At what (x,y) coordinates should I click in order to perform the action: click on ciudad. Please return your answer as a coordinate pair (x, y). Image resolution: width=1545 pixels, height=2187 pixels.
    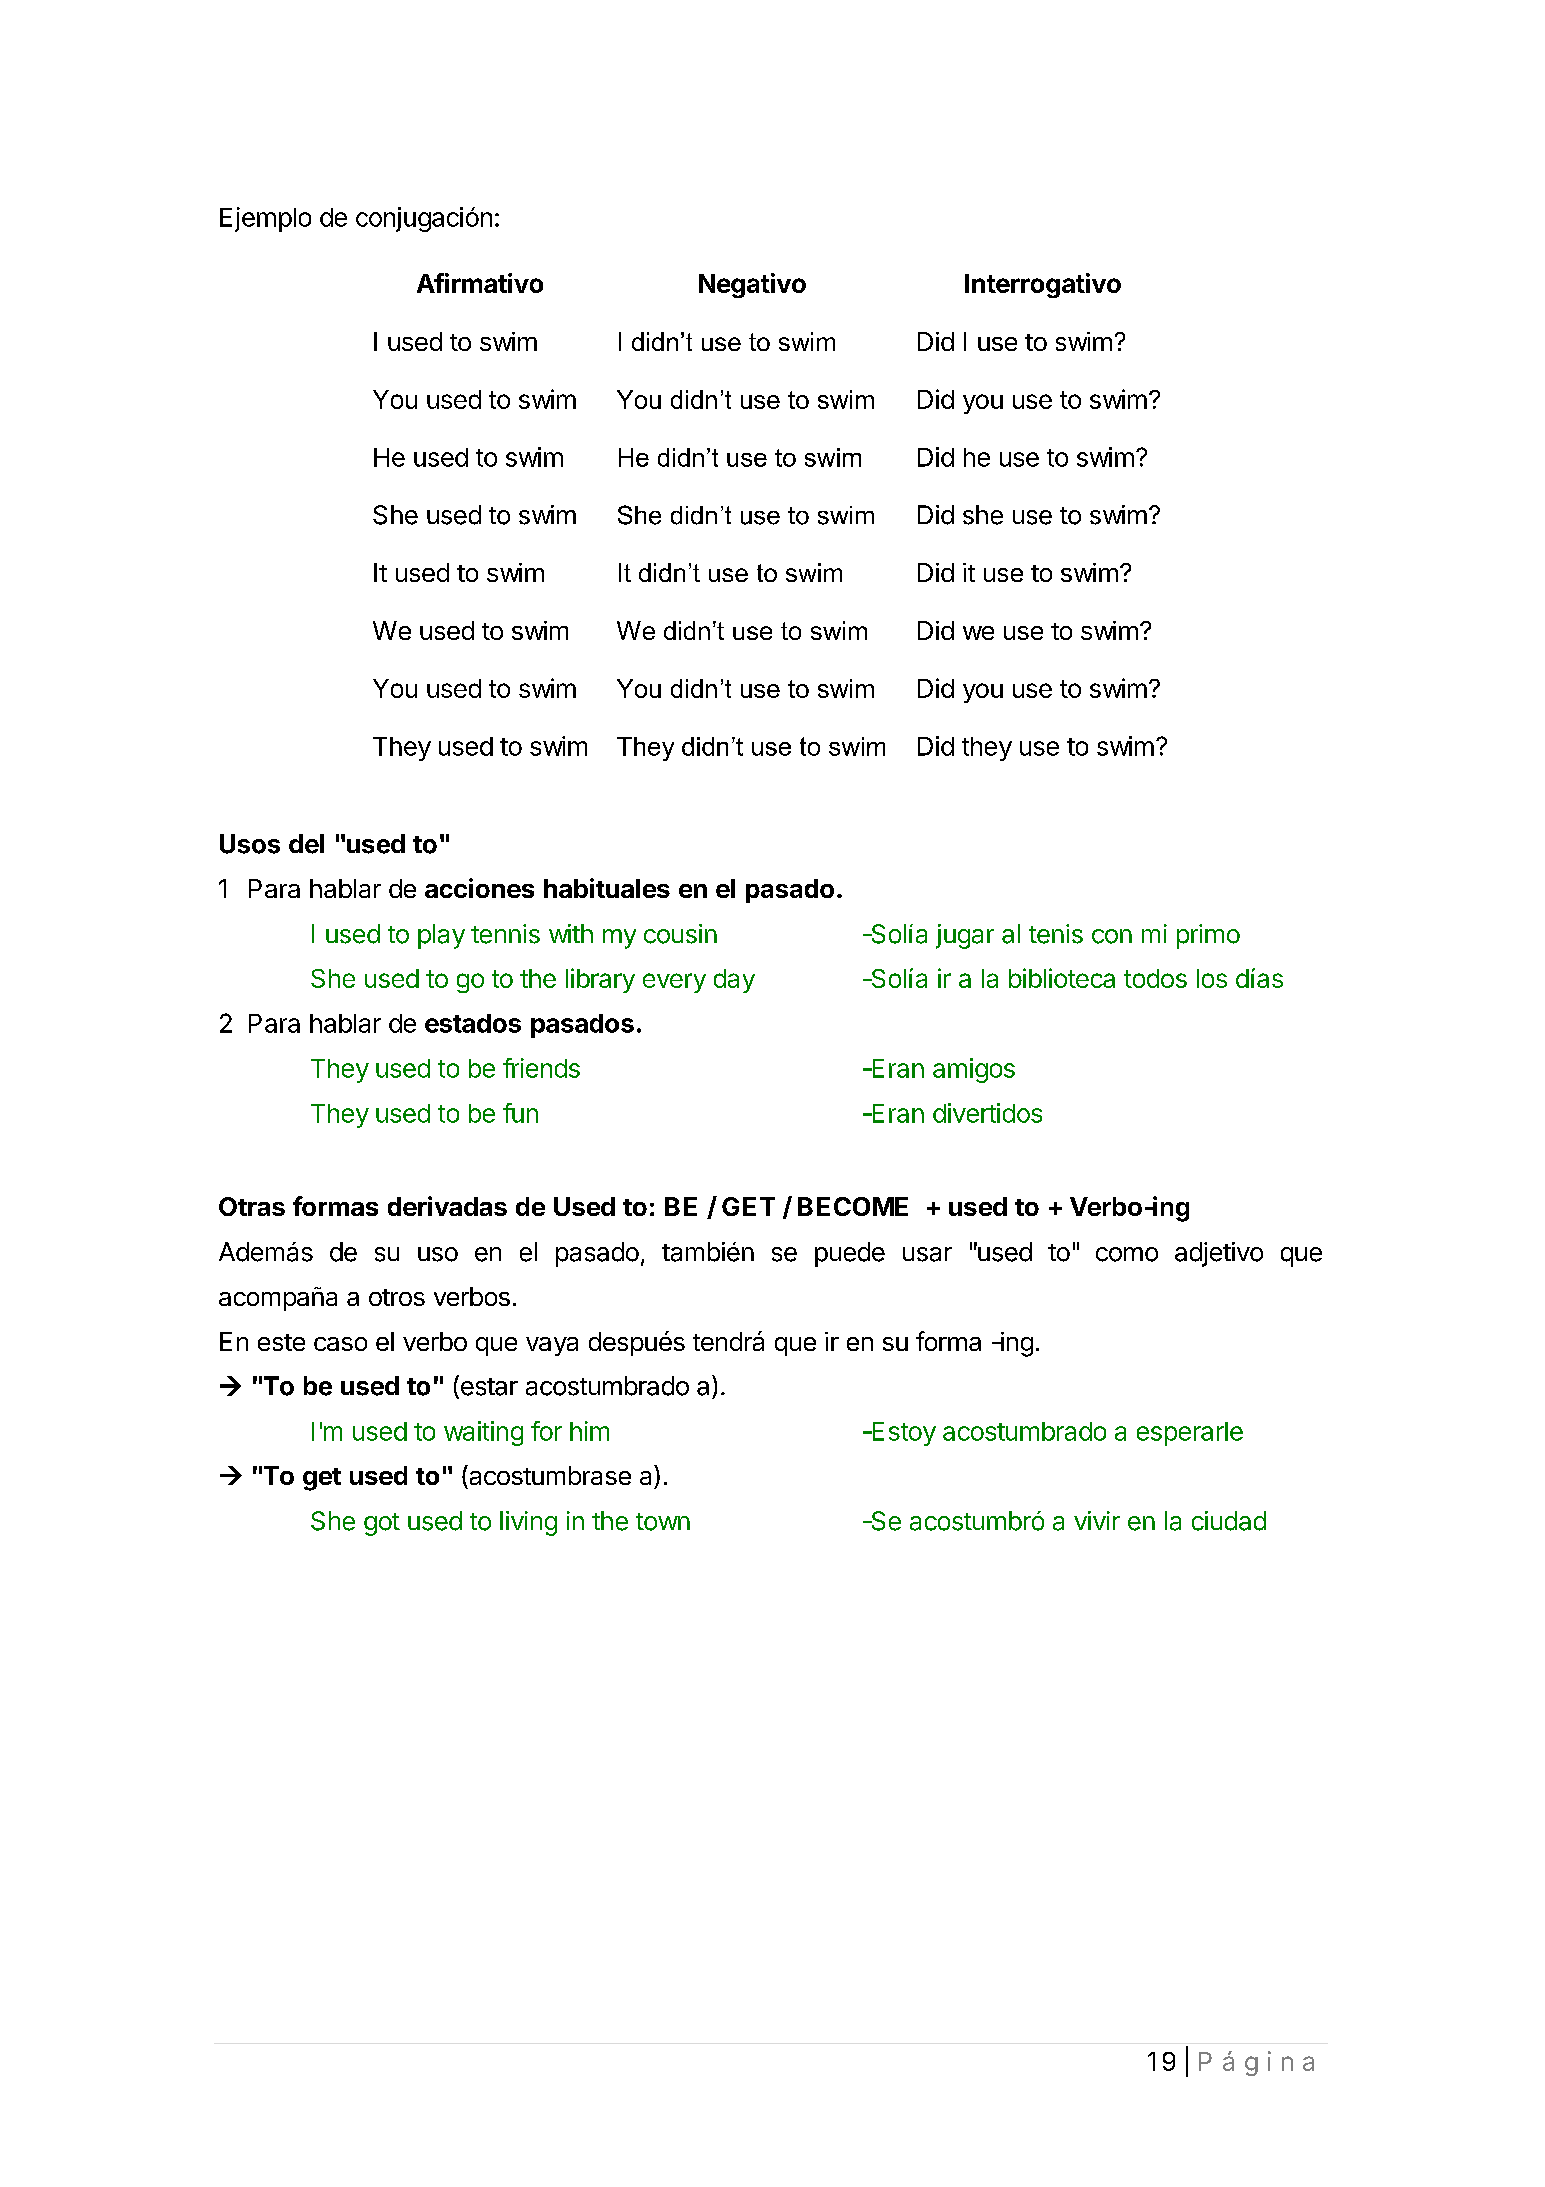
    Looking at the image, I should click on (1229, 1521).
